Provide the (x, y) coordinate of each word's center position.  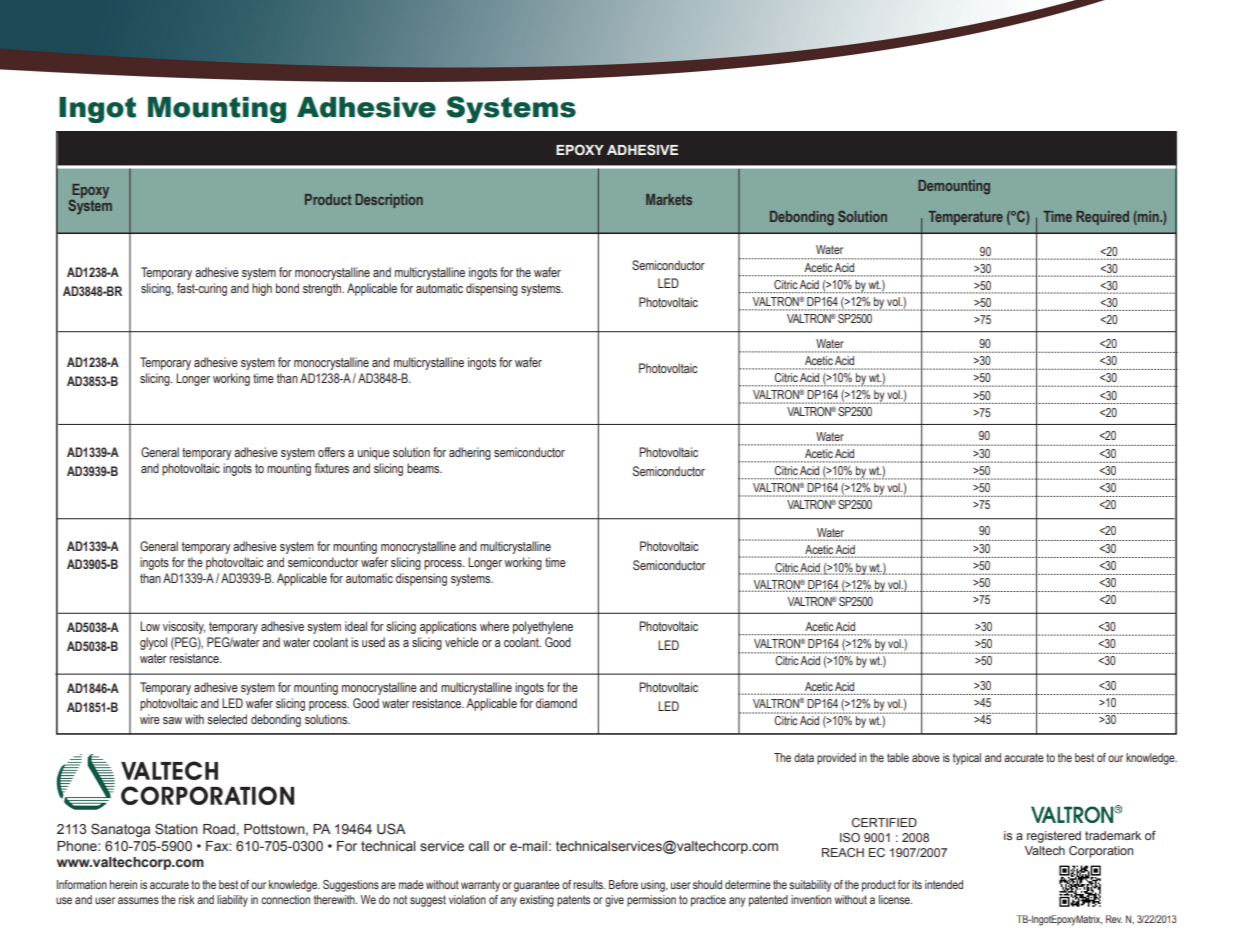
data (804, 757)
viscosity (184, 627)
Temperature (965, 218)
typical (967, 759)
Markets (669, 199)
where (494, 626)
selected (227, 719)
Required (1102, 218)
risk (187, 899)
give (614, 901)
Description (389, 201)
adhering (470, 453)
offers (331, 452)
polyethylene (543, 627)
